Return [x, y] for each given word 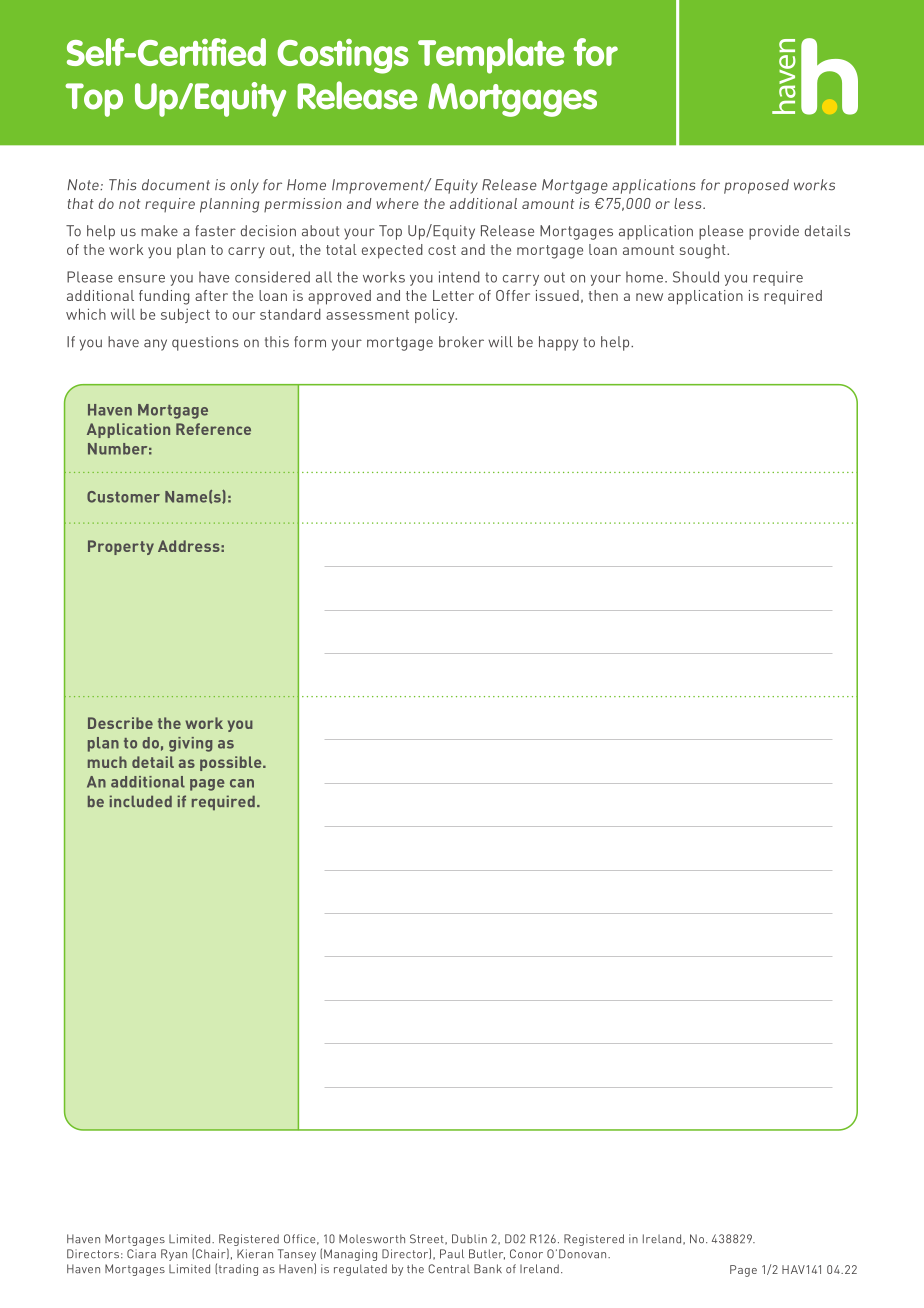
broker [461, 342]
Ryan [174, 1255]
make [159, 231]
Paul [452, 1254]
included [141, 801]
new [649, 297]
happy [558, 343]
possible [232, 763]
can [242, 783]
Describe [120, 723]
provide [774, 232]
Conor [526, 1254]
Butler [487, 1254]
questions [205, 343]
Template [491, 56]
